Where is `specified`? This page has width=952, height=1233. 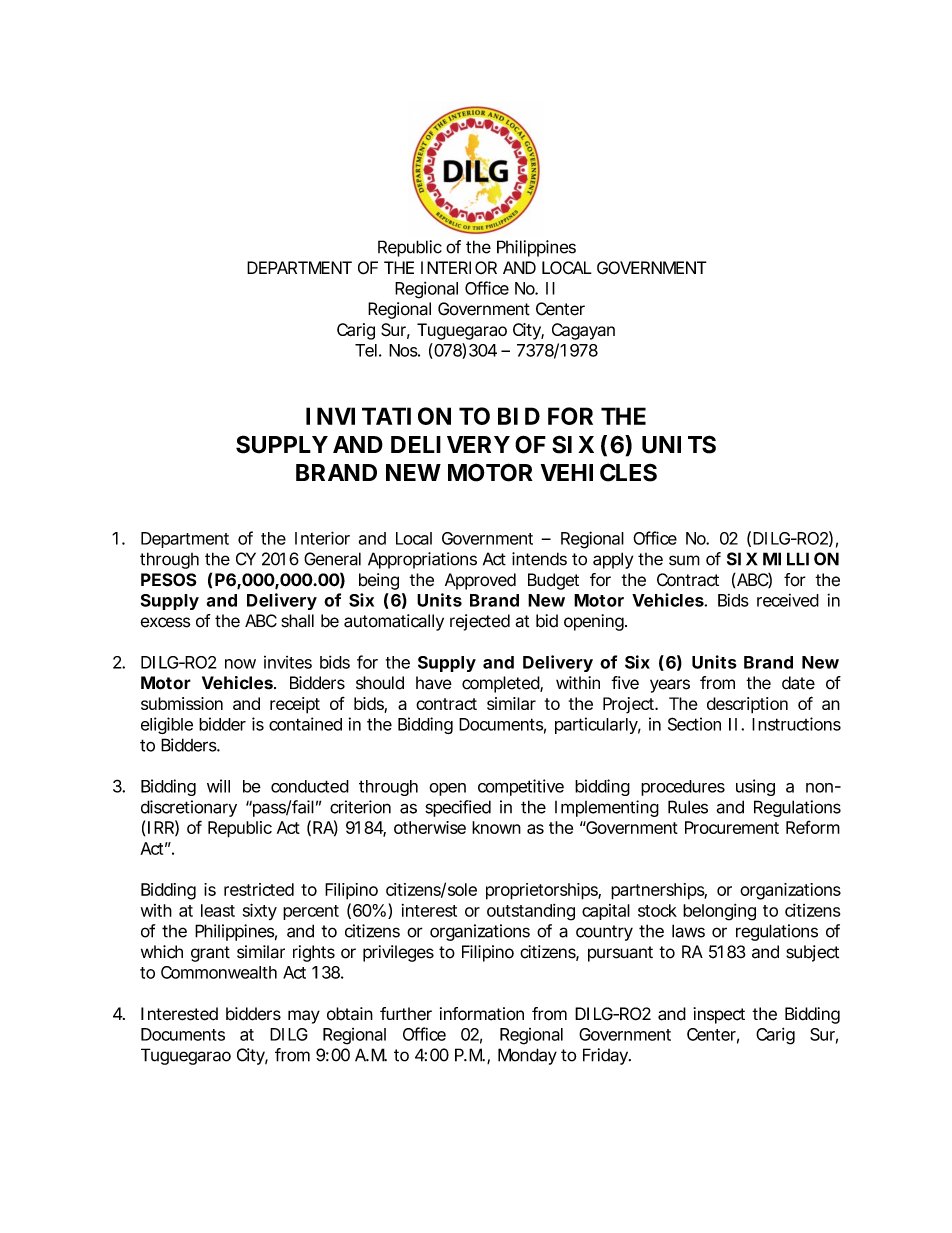 specified is located at coordinates (458, 808).
